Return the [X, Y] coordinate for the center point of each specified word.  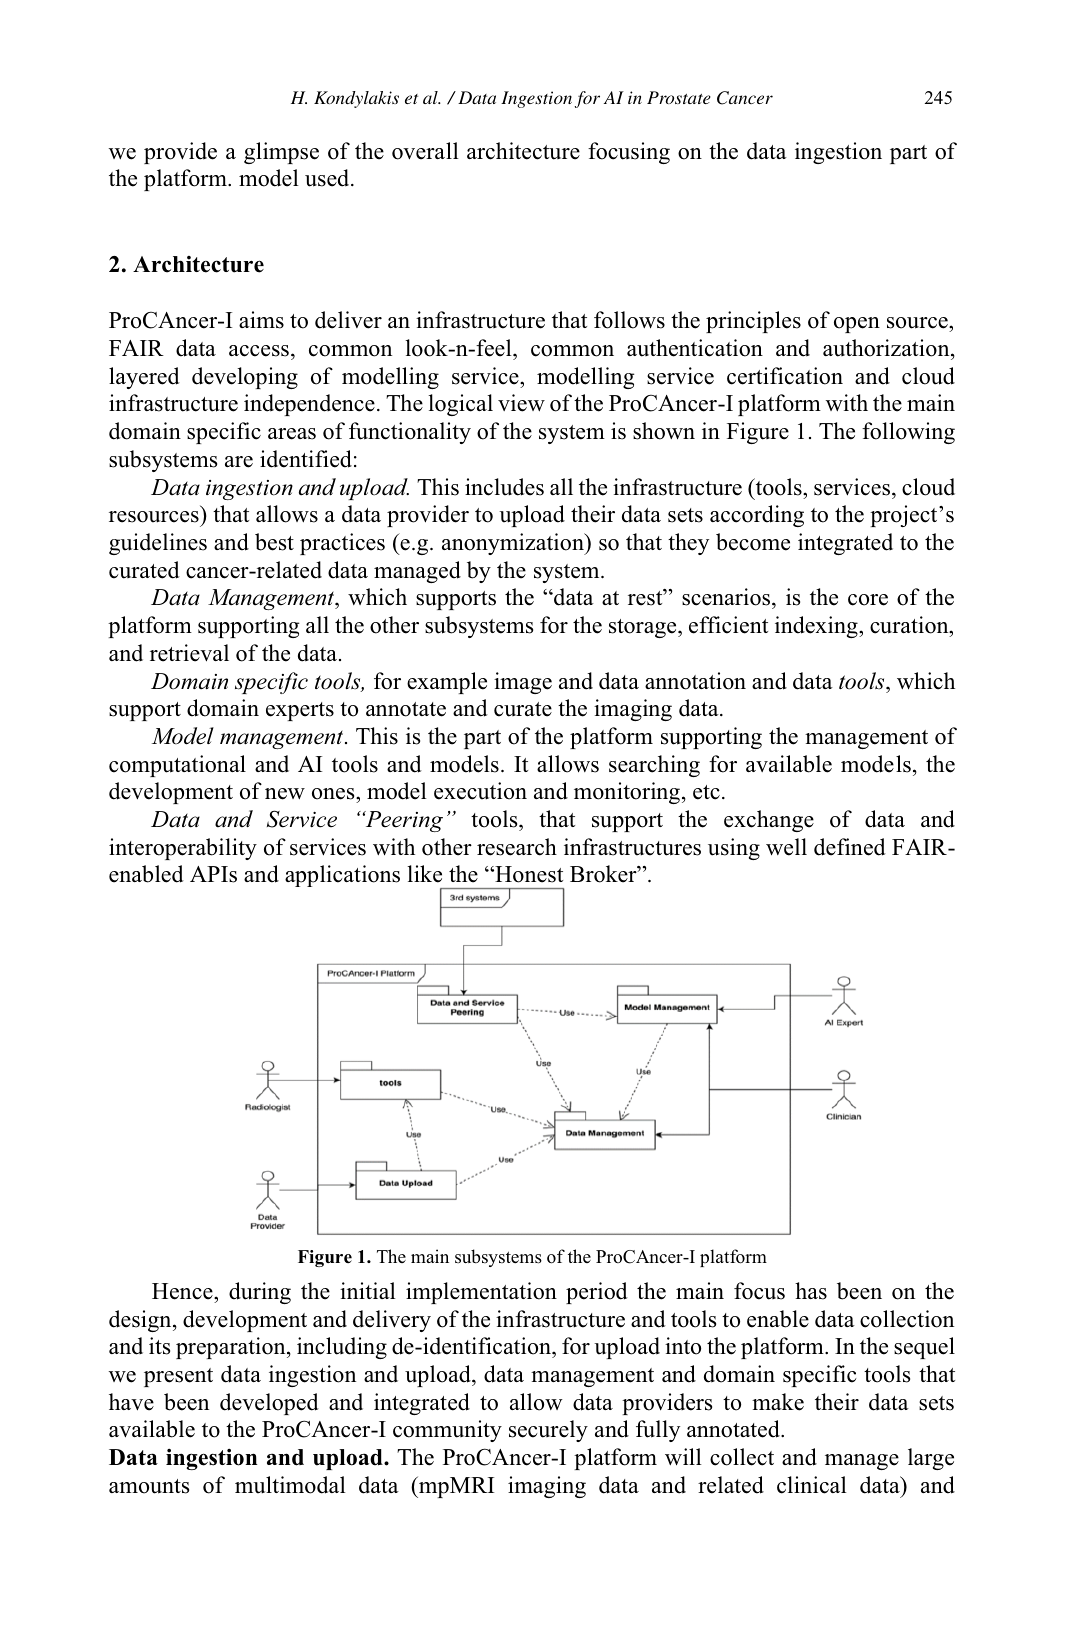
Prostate [679, 97]
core [868, 600]
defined [850, 847]
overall [425, 151]
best [274, 542]
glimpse [281, 153]
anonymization [514, 544]
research [517, 847]
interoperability [183, 849]
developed [269, 1404]
